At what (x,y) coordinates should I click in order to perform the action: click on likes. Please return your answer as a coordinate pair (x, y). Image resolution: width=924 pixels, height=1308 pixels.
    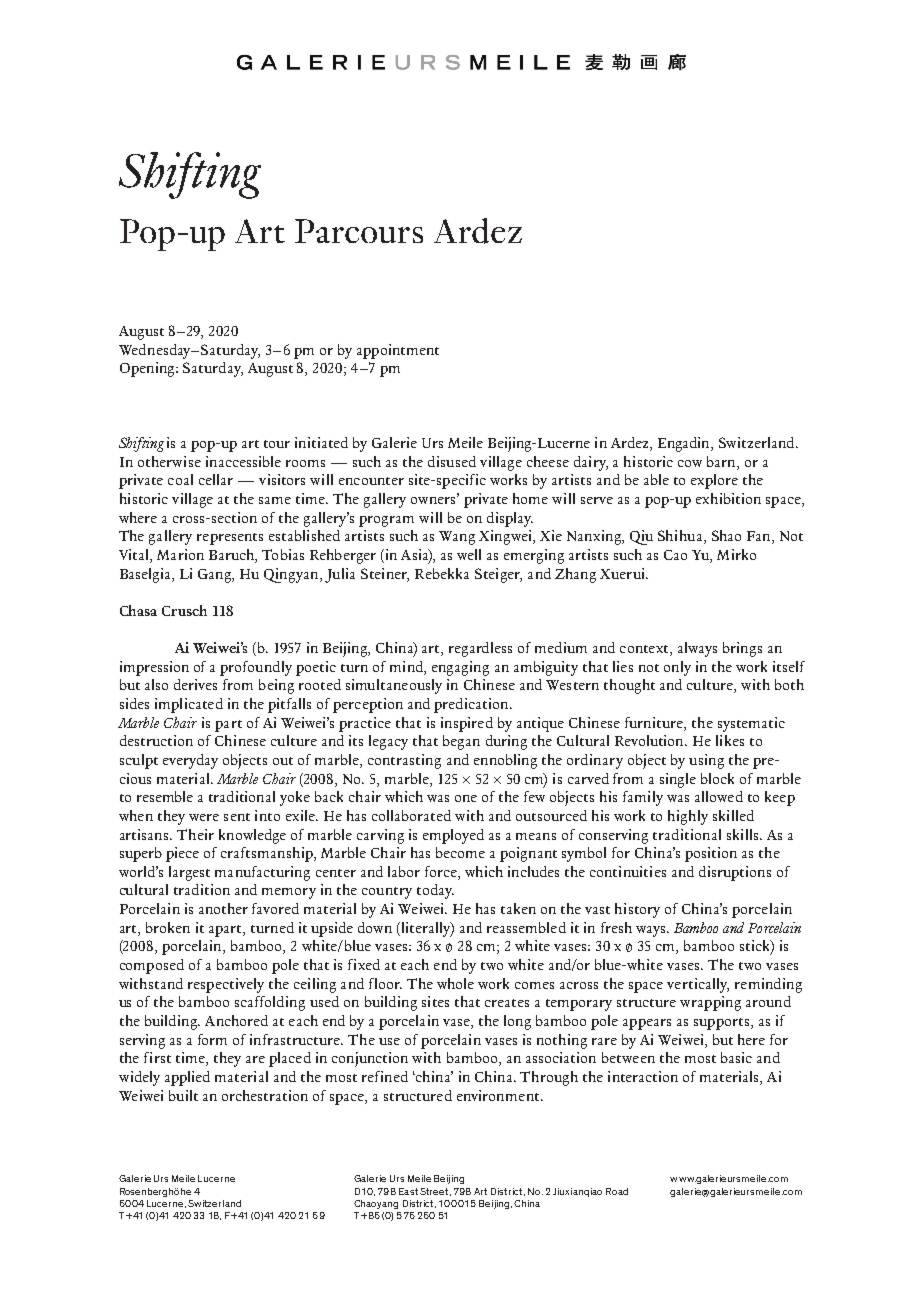
    Looking at the image, I should click on (730, 740).
